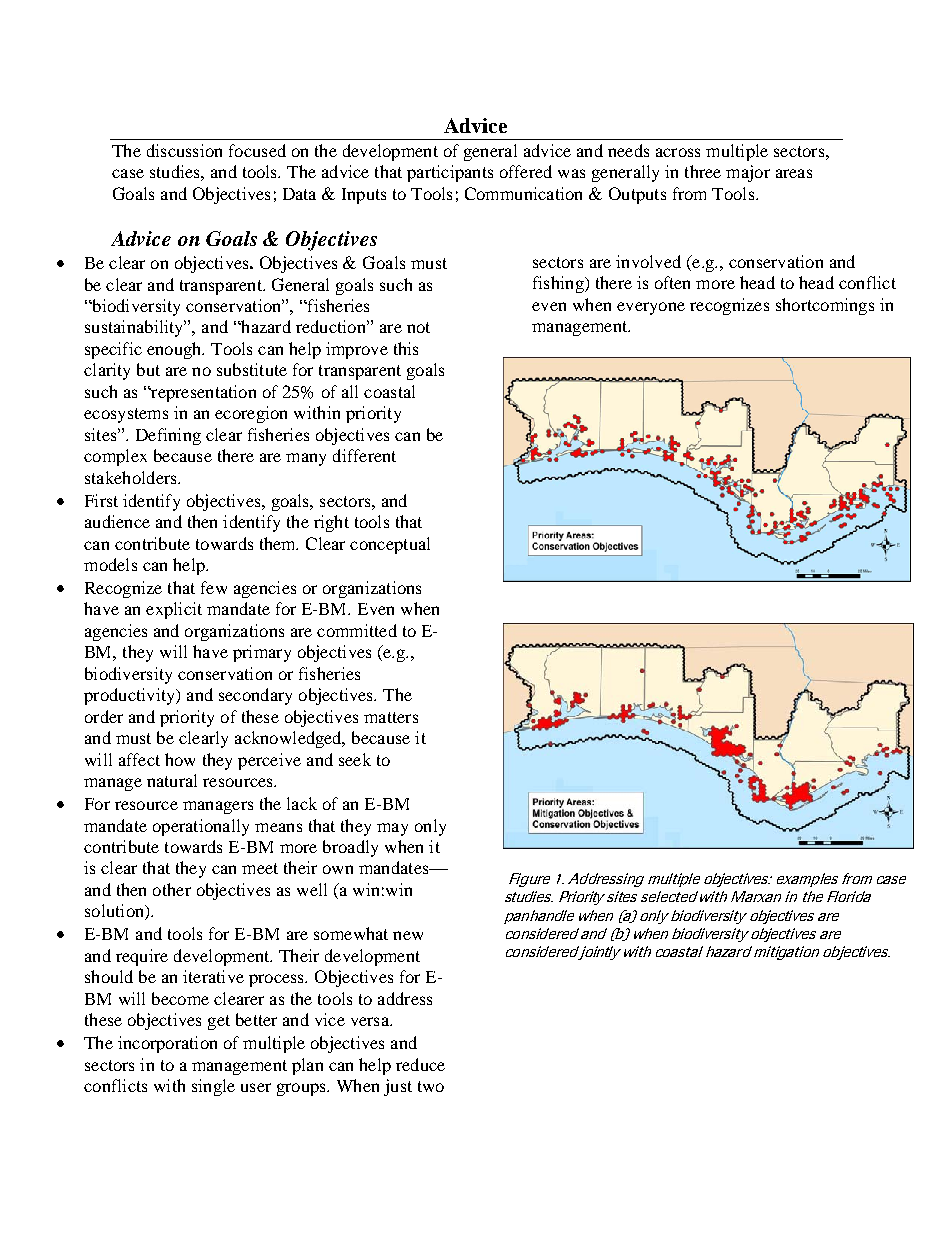  What do you see at coordinates (450, 173) in the screenshot?
I see `participants` at bounding box center [450, 173].
